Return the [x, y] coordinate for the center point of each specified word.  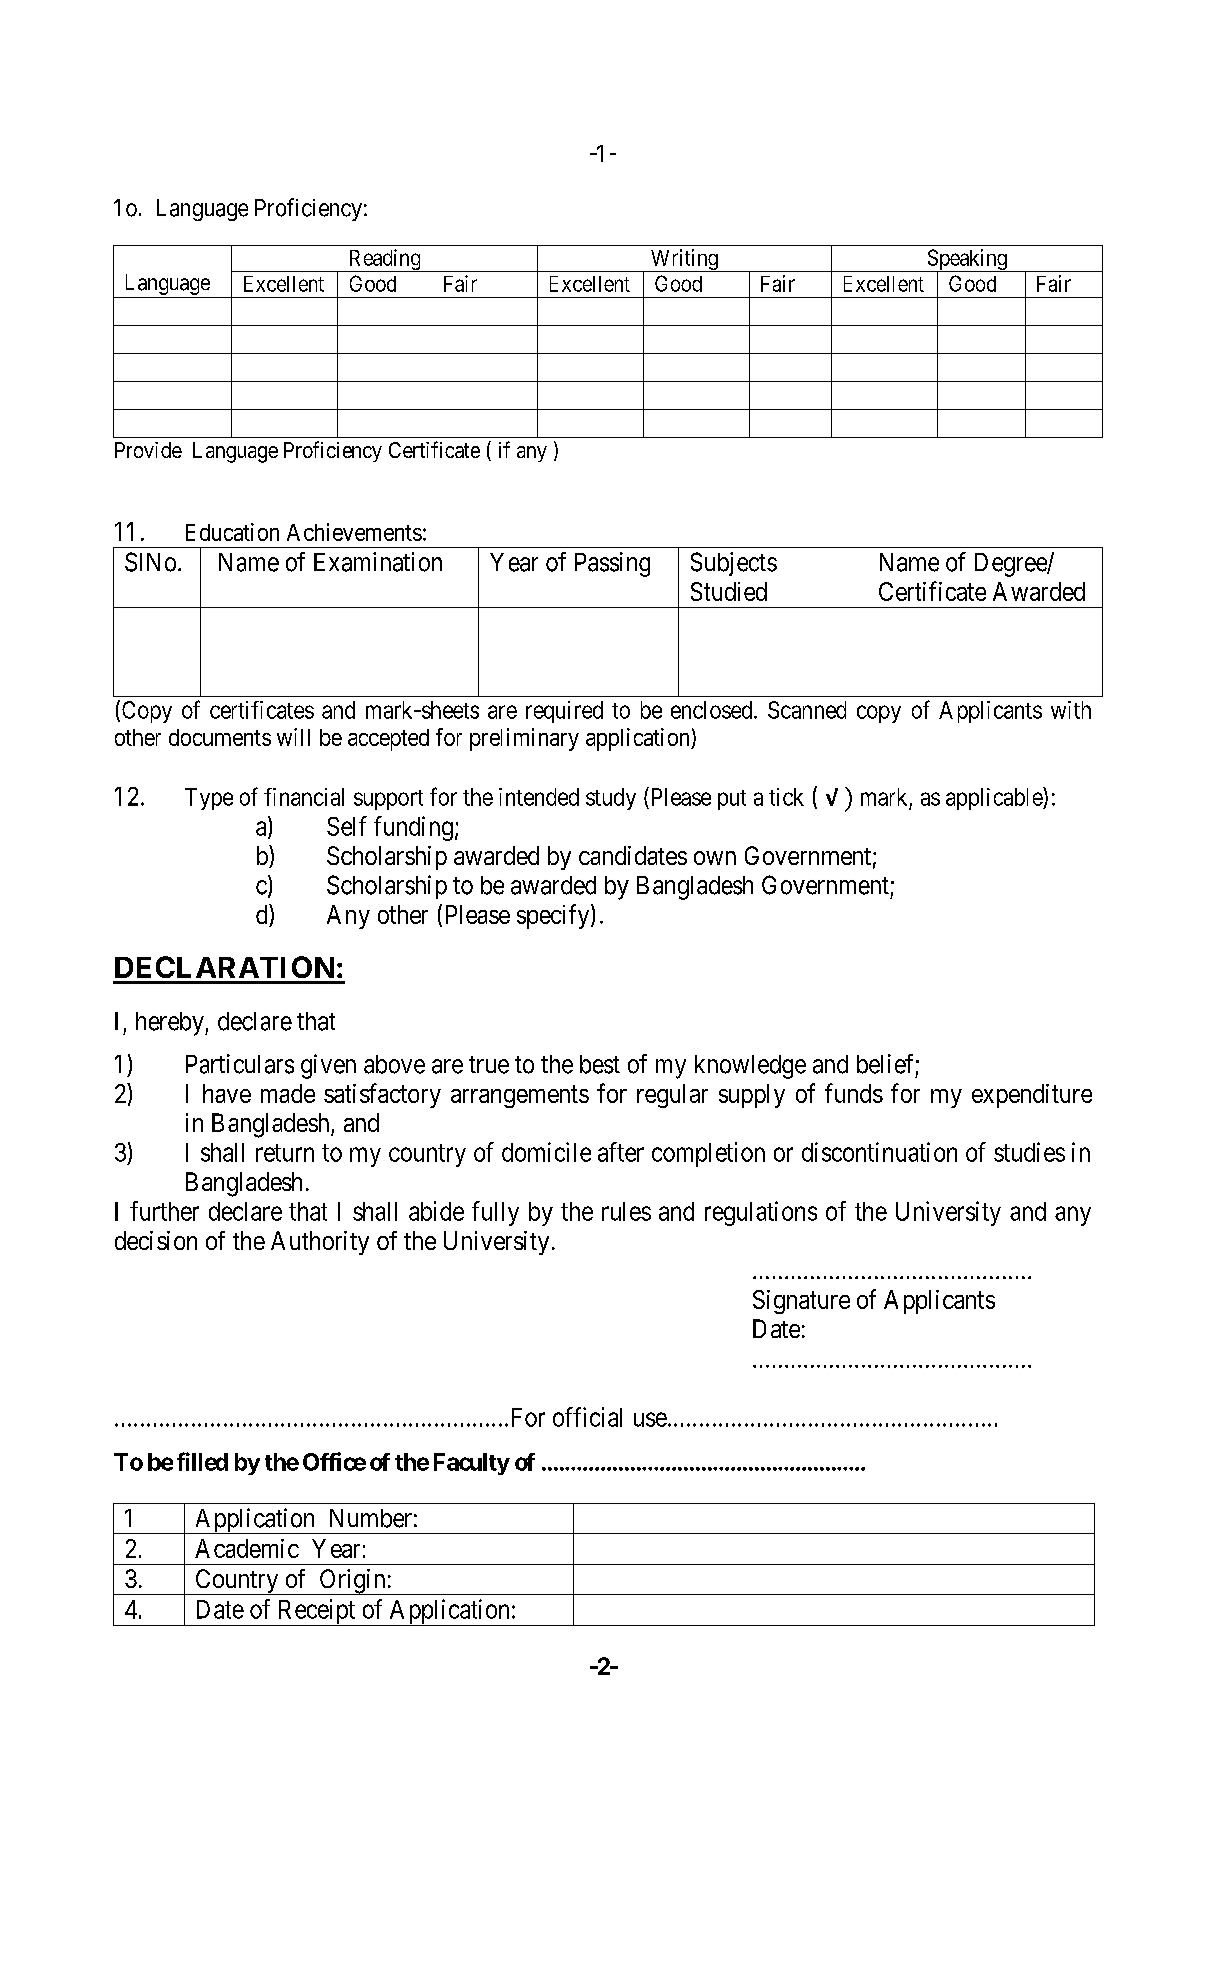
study [611, 799]
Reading [384, 260]
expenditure [1032, 1096]
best [600, 1064]
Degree [1011, 565]
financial [304, 797]
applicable [995, 798]
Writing [684, 260]
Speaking [967, 261]
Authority [320, 1243]
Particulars [240, 1064]
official [587, 1417]
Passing [612, 564]
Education [232, 532]
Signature [801, 1302]
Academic [247, 1548]
